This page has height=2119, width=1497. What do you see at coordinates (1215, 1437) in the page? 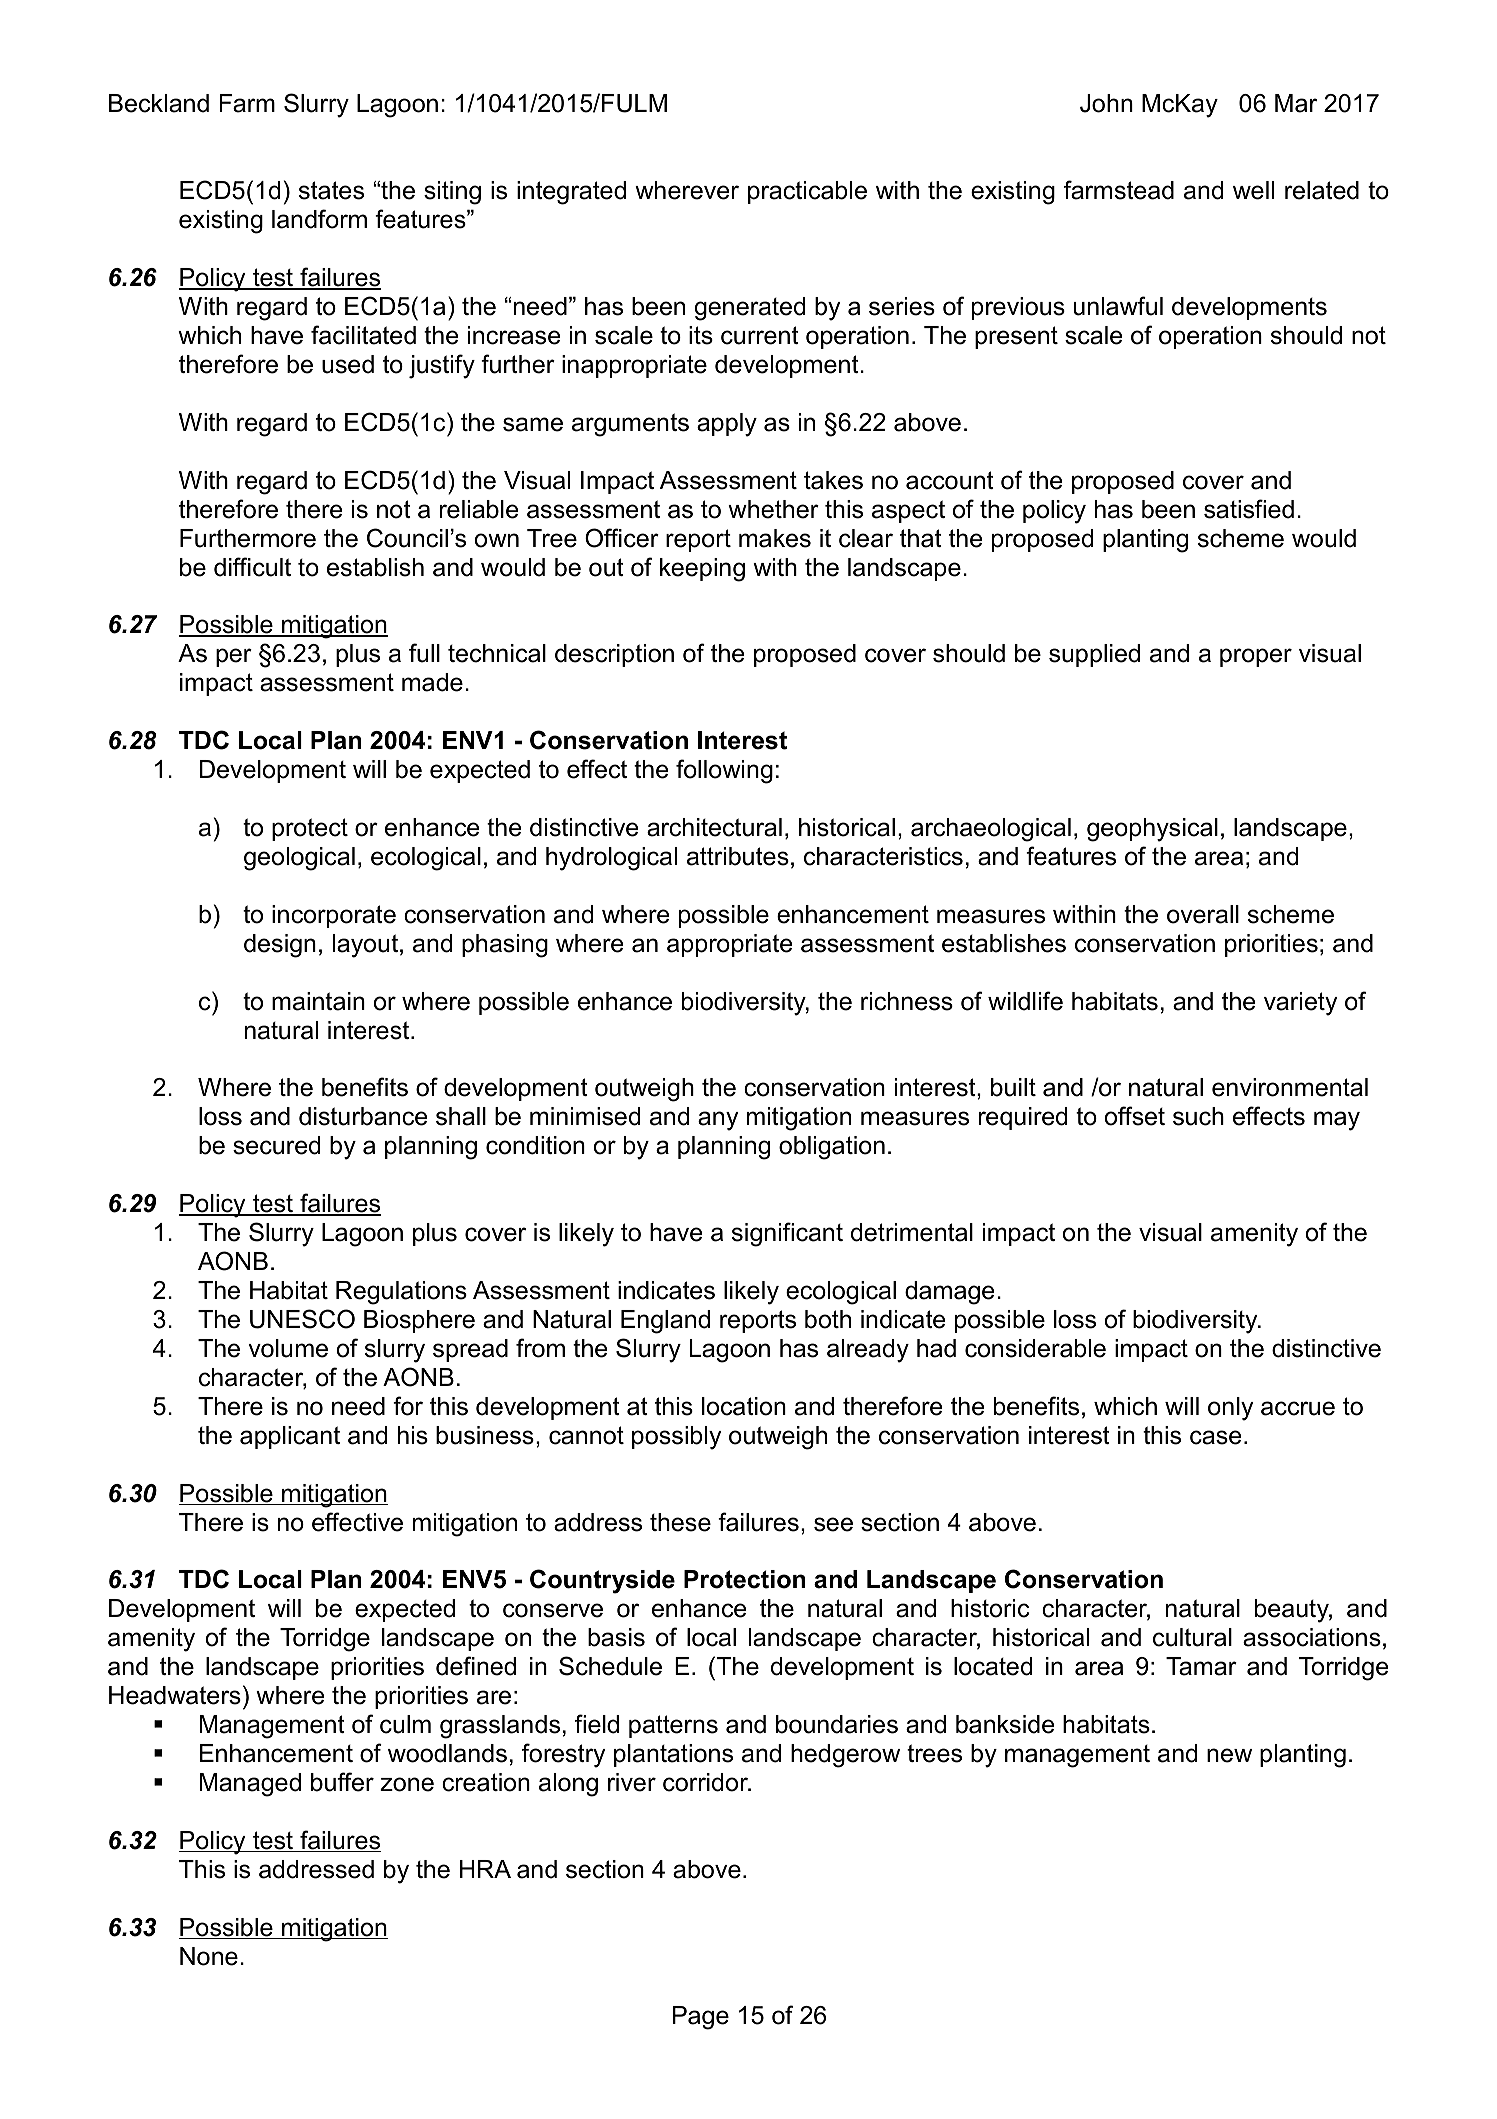
I see `case` at bounding box center [1215, 1437].
